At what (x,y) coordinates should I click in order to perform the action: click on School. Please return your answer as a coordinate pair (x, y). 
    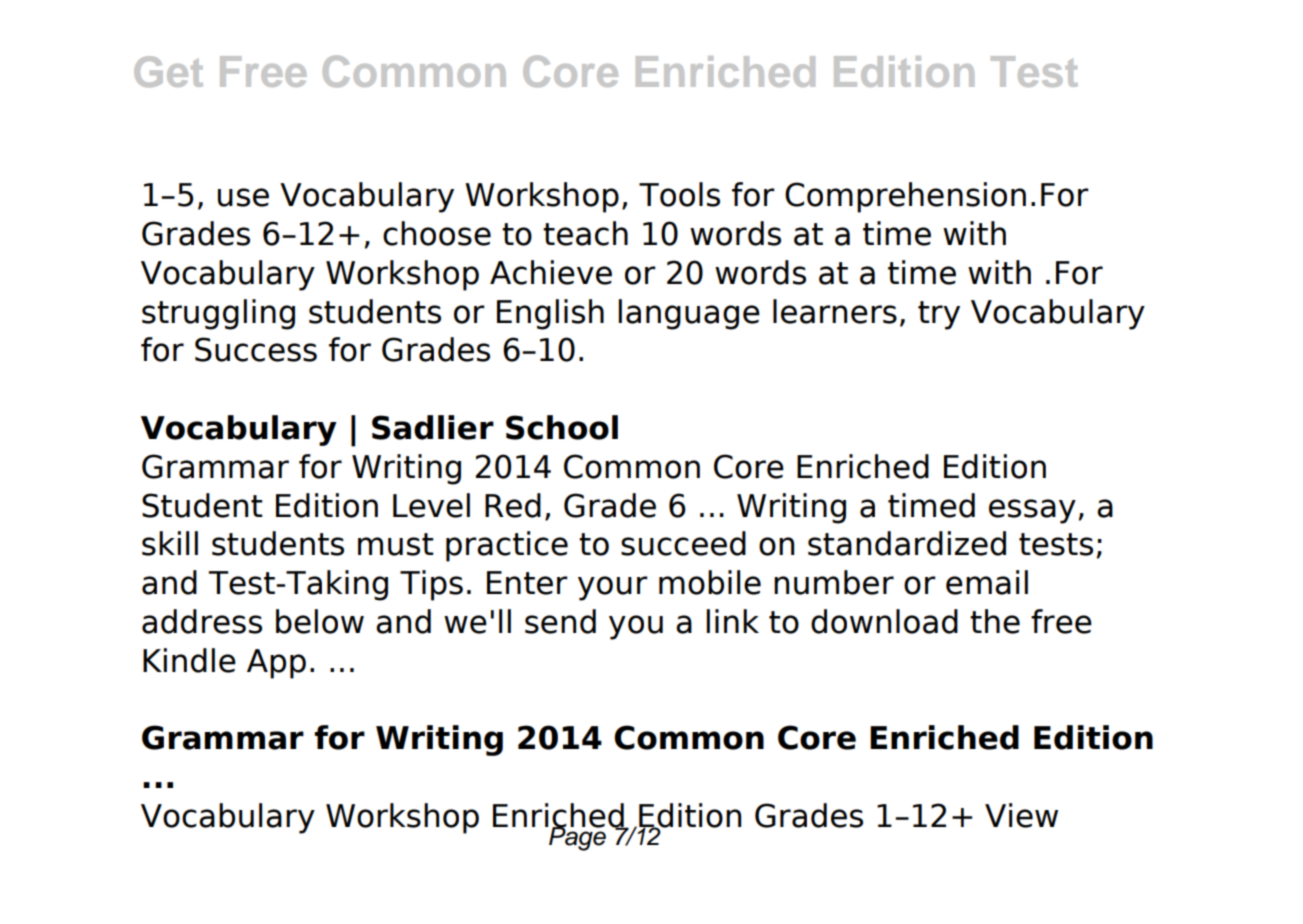
    Looking at the image, I should click on (562, 427).
